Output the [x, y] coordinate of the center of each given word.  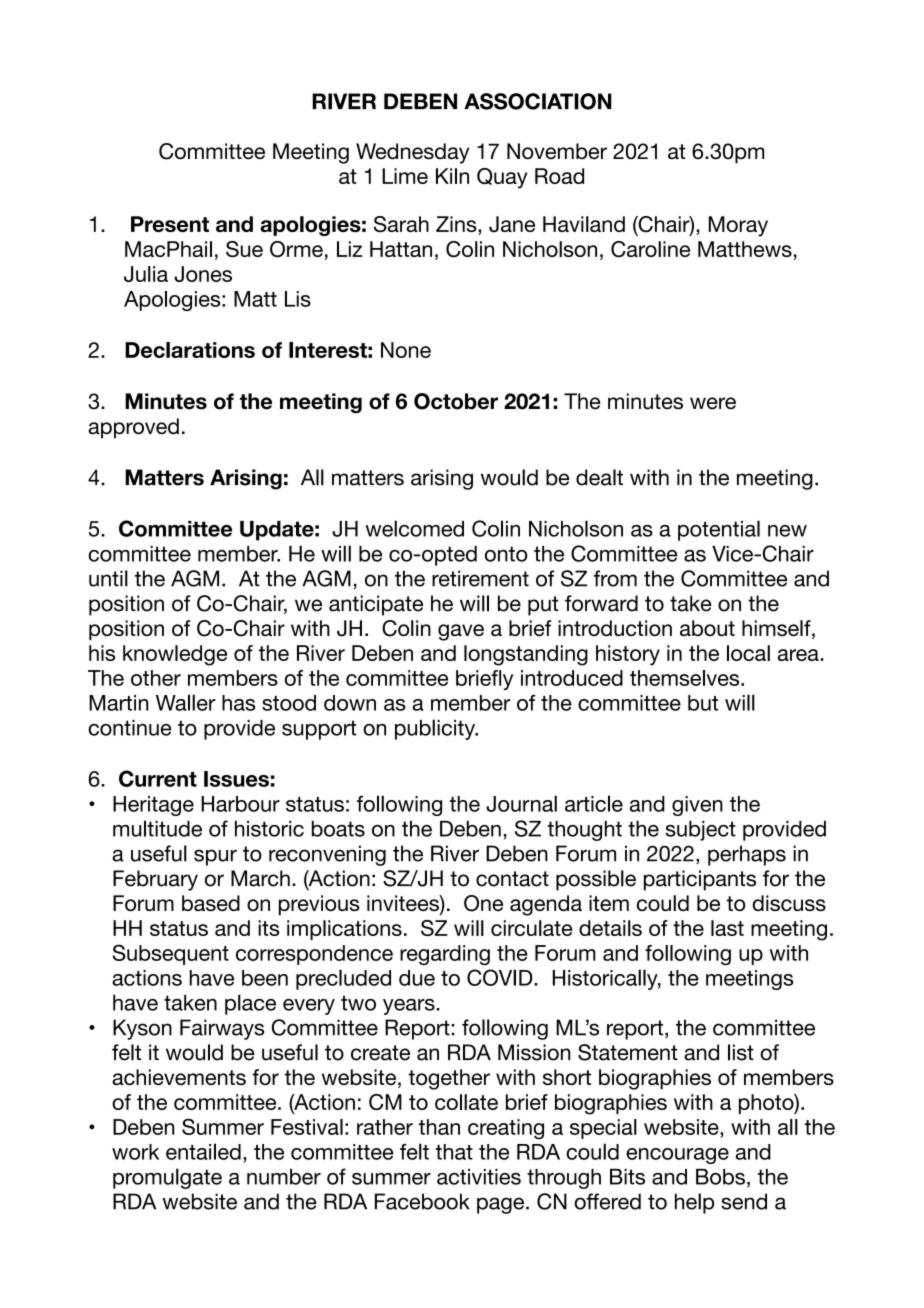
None [406, 350]
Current [158, 778]
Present [170, 224]
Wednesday [412, 153]
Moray [738, 226]
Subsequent [171, 954]
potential [719, 530]
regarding [445, 955]
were [713, 403]
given [697, 806]
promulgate [167, 1178]
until [108, 578]
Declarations [190, 350]
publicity [436, 729]
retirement [480, 578]
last [727, 928]
